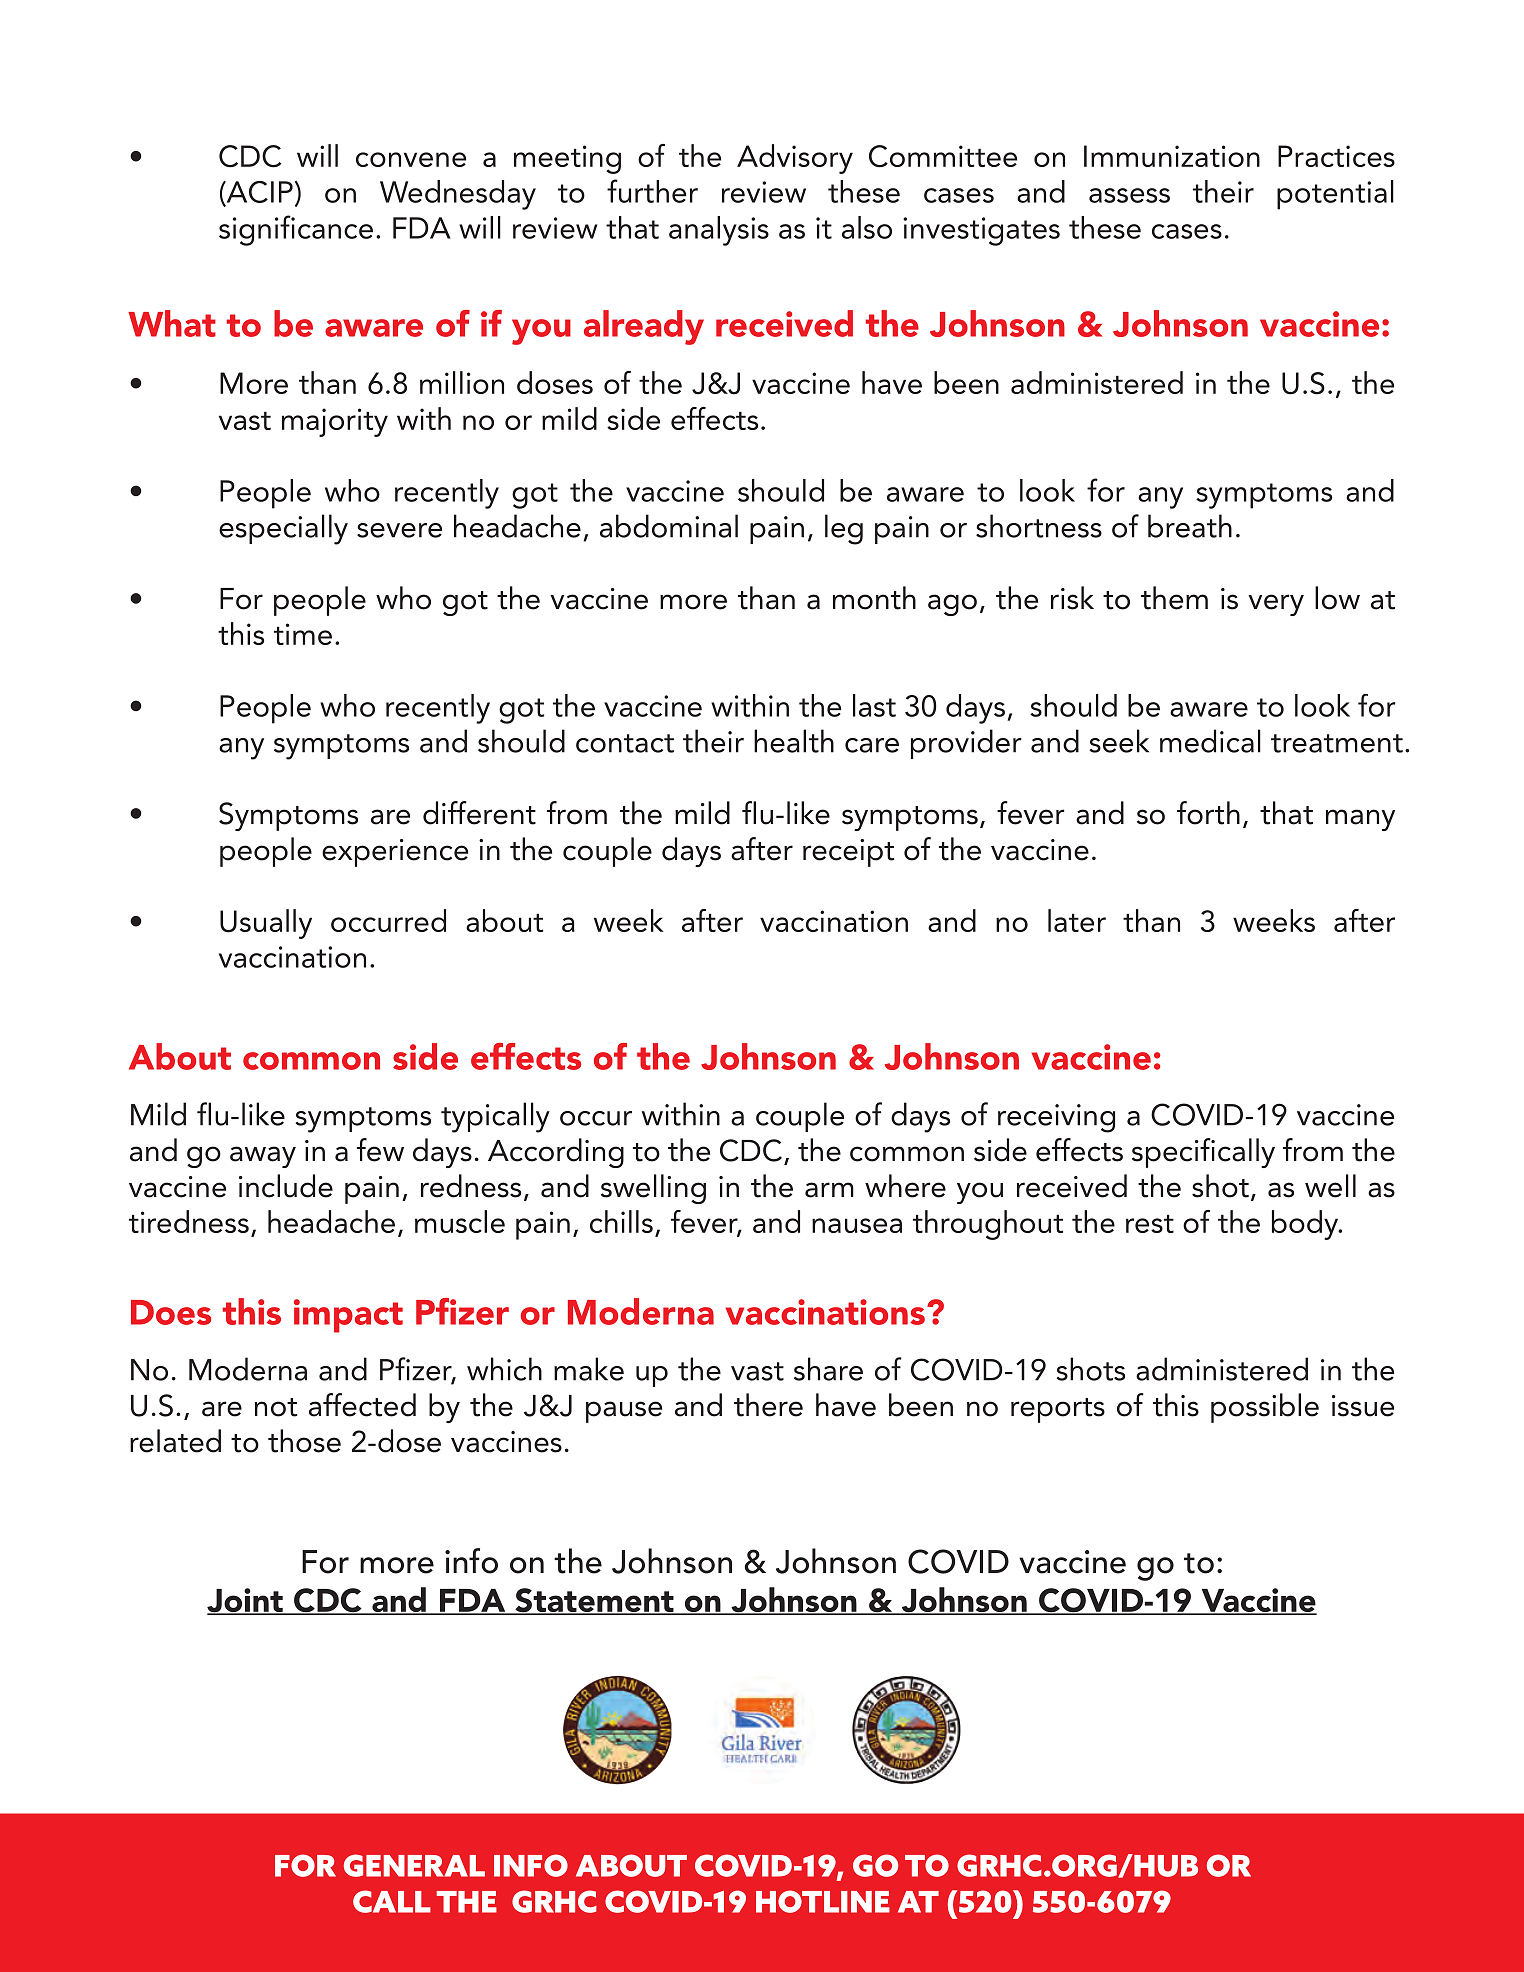  What do you see at coordinates (1056, 1118) in the screenshot?
I see `receiving` at bounding box center [1056, 1118].
